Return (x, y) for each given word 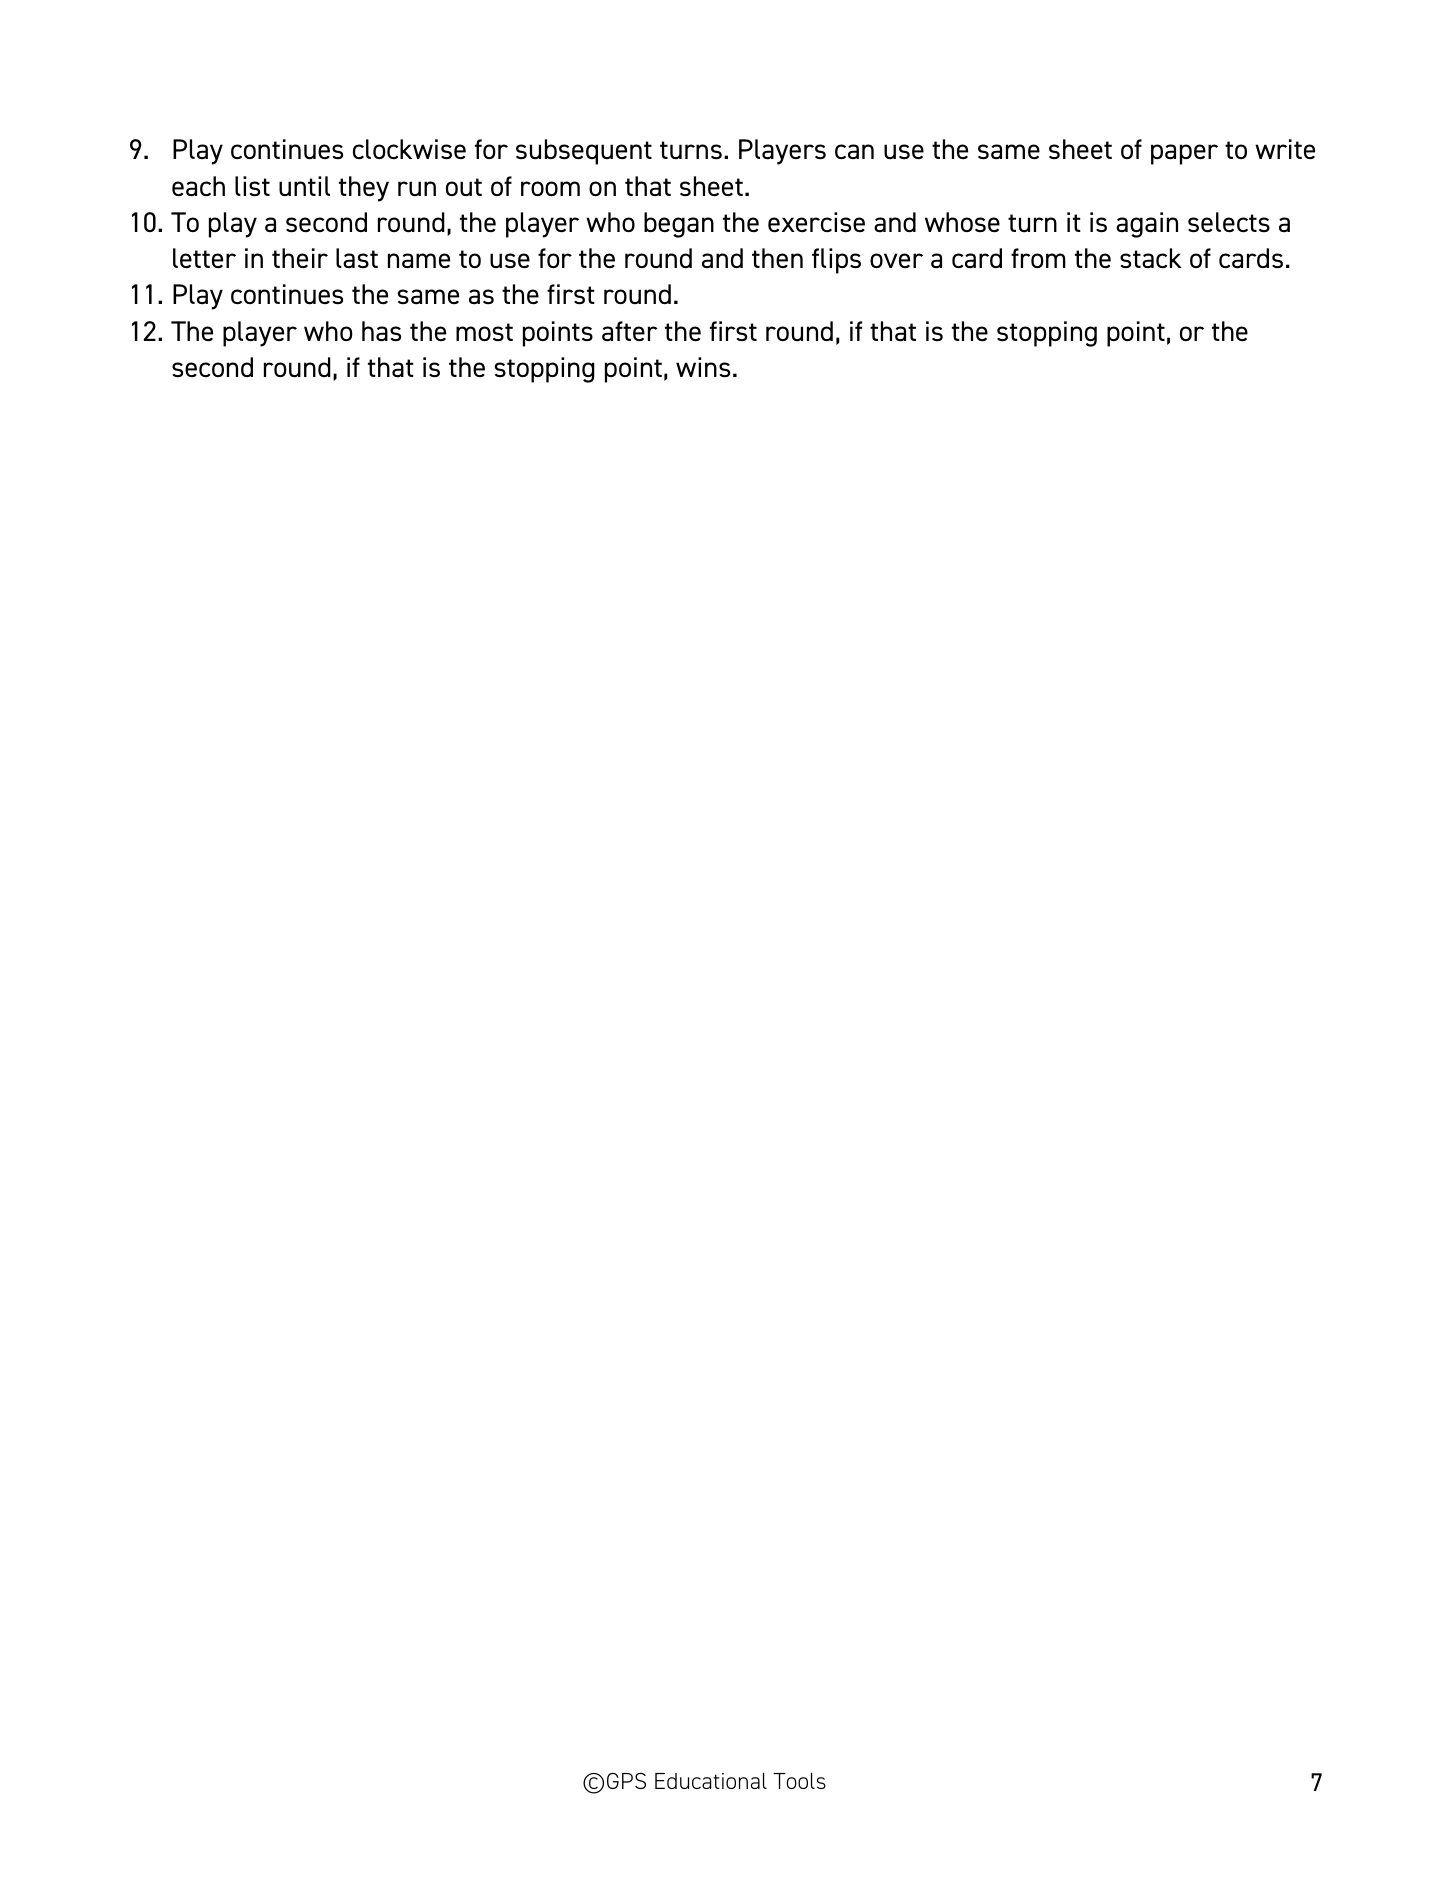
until (304, 186)
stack (1151, 258)
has (381, 331)
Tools (799, 1781)
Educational (711, 1781)
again (1147, 225)
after (630, 331)
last (357, 258)
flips (836, 261)
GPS (626, 1780)
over (896, 260)
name (419, 261)
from (1038, 258)
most (484, 332)
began (679, 225)
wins (703, 367)
